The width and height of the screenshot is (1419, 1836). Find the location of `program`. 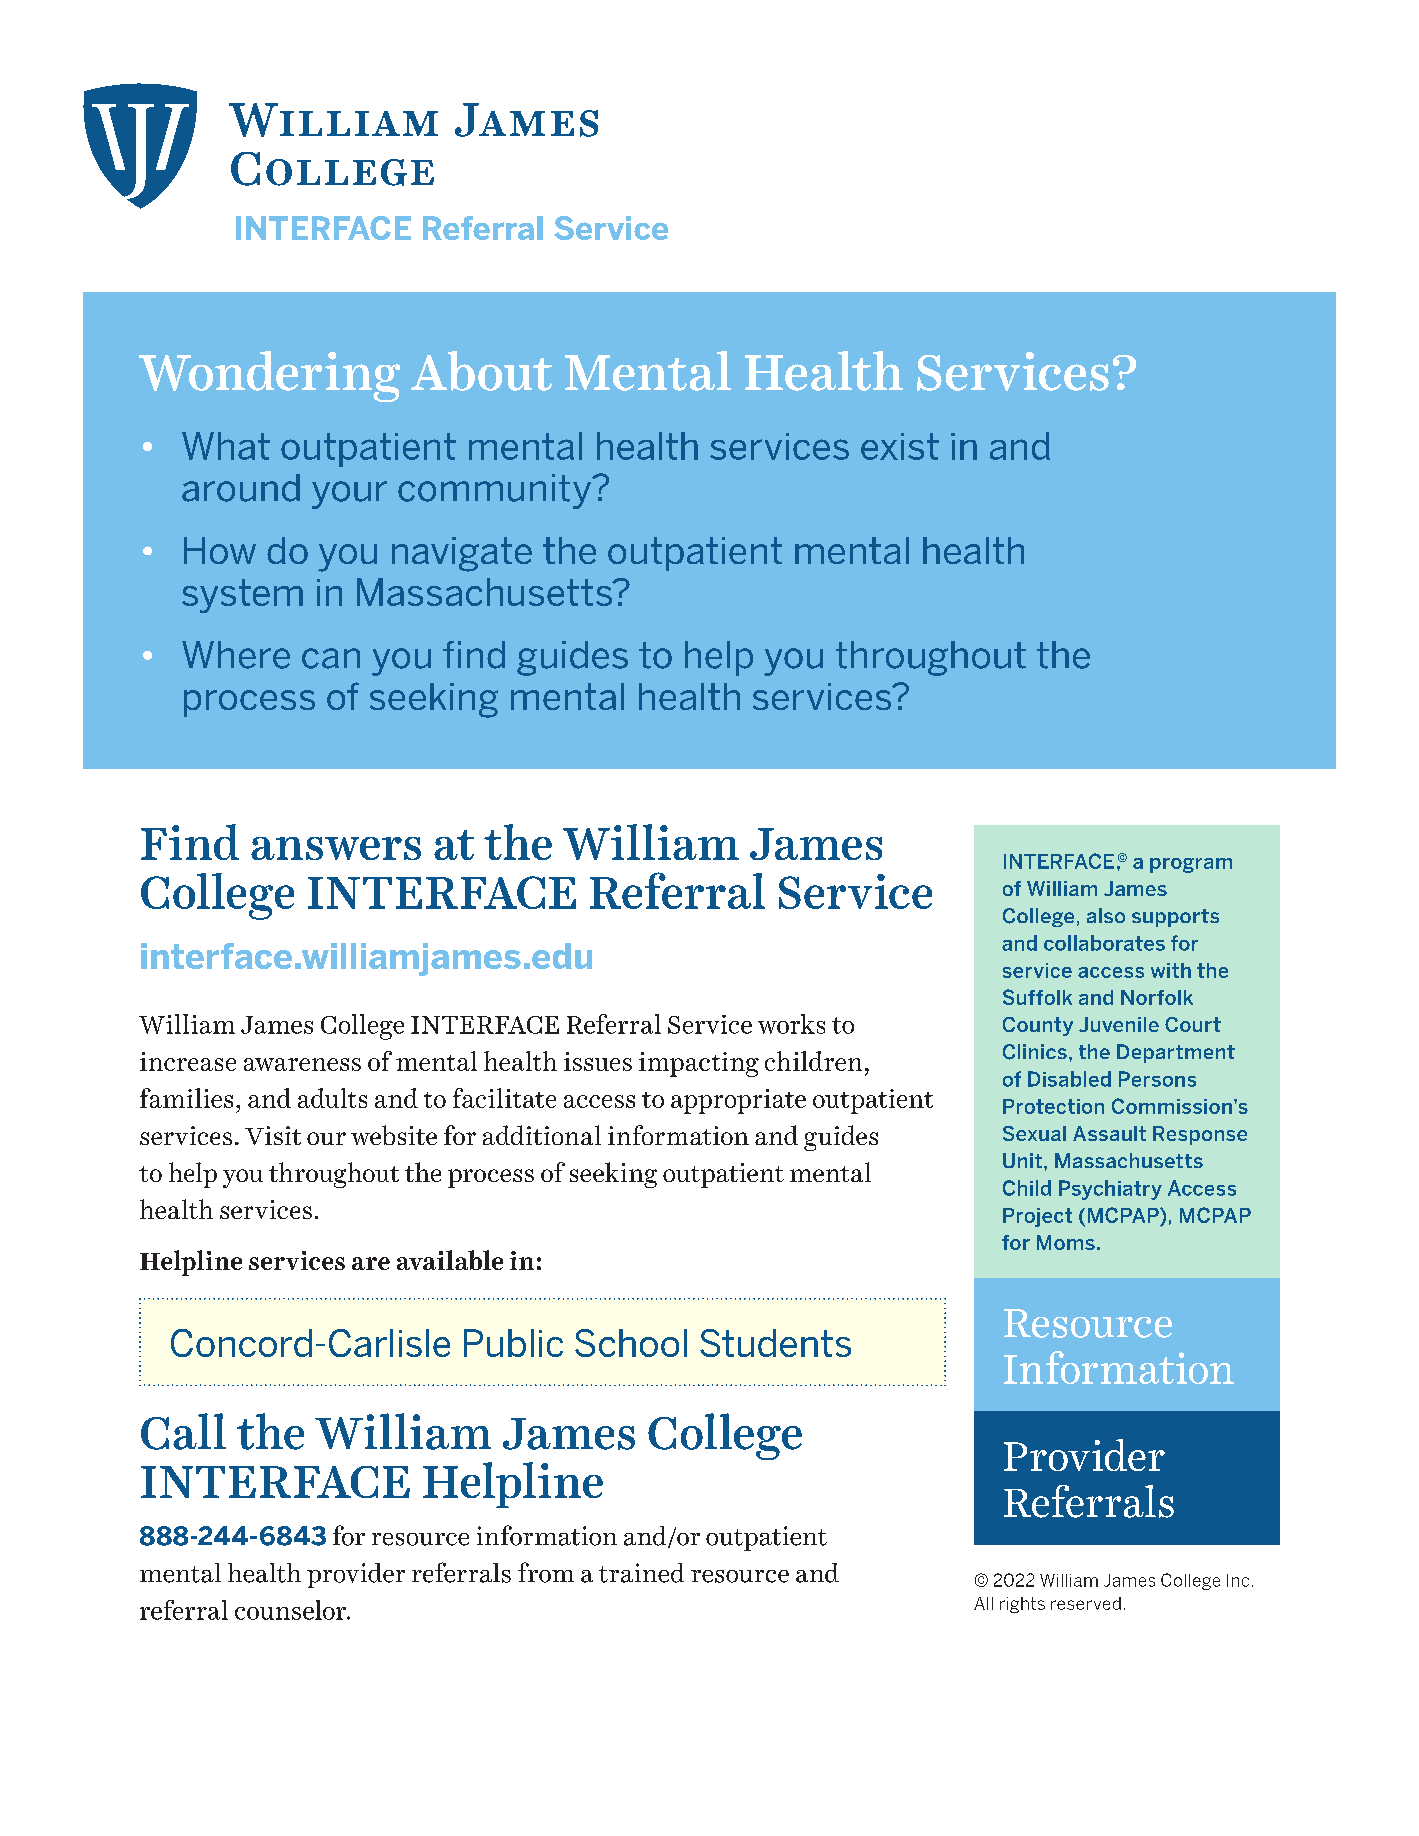

program is located at coordinates (1191, 865).
